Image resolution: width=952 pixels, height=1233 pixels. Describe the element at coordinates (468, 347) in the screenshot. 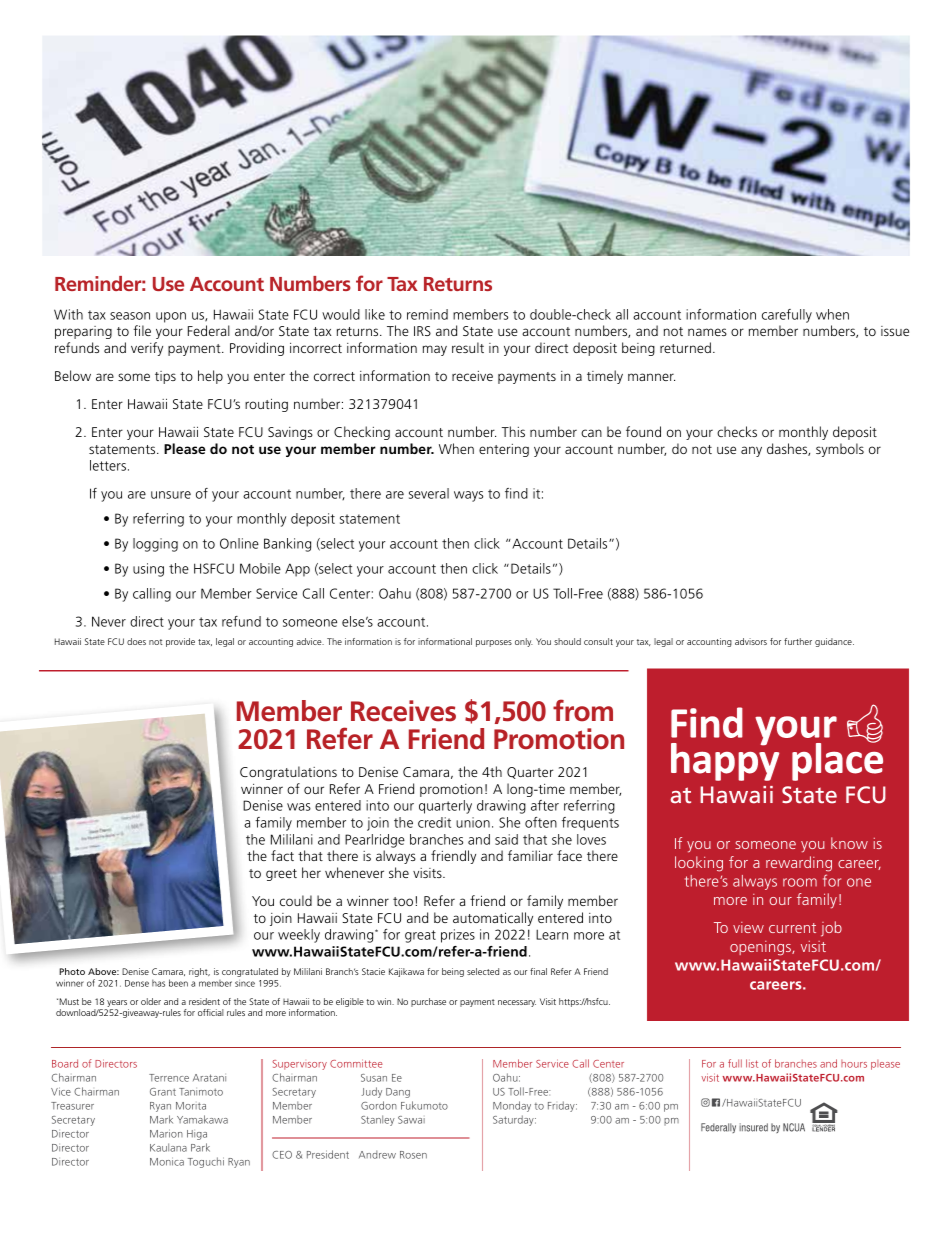

I see `result` at that location.
